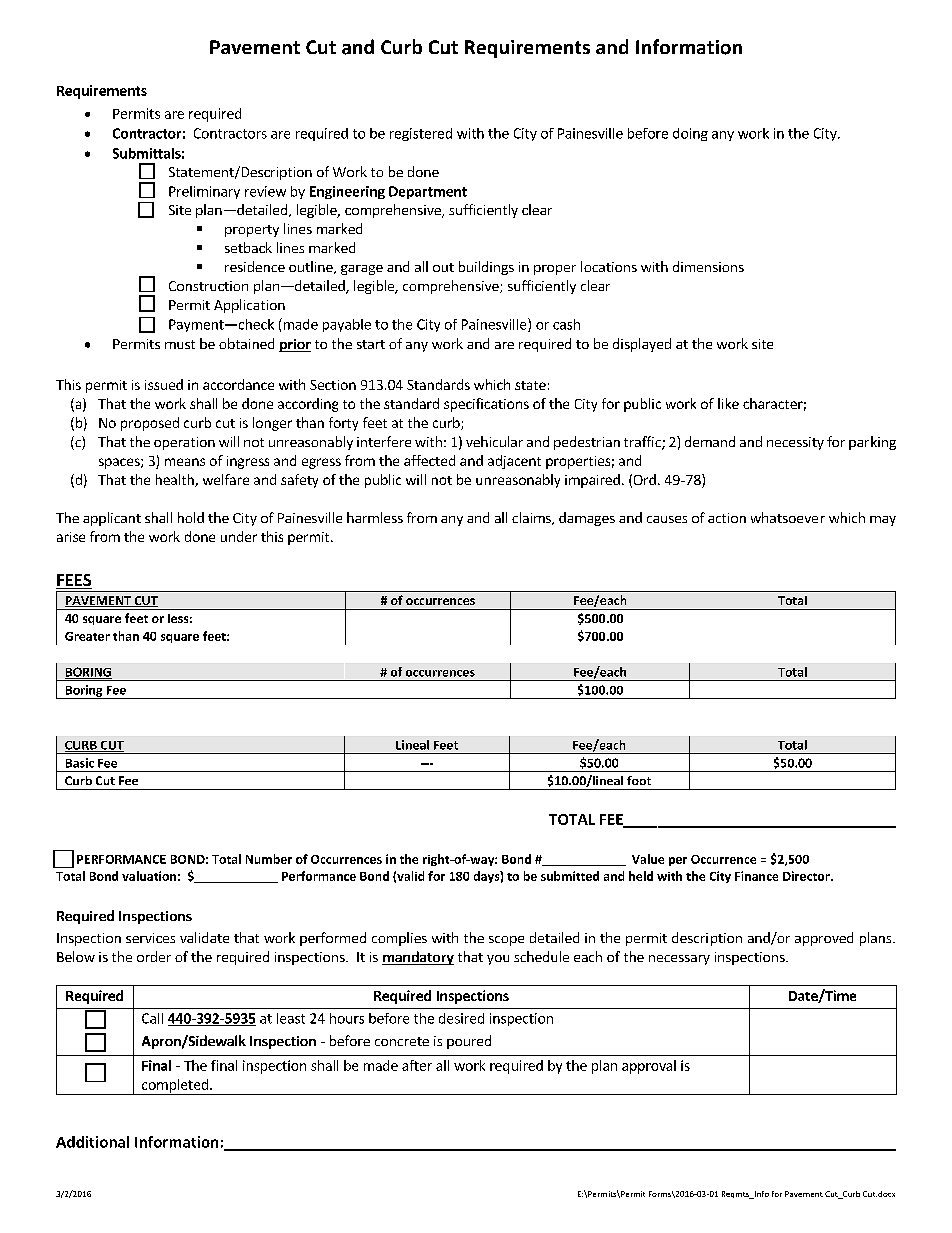  Describe the element at coordinates (87, 636) in the page. I see `Greater` at that location.
